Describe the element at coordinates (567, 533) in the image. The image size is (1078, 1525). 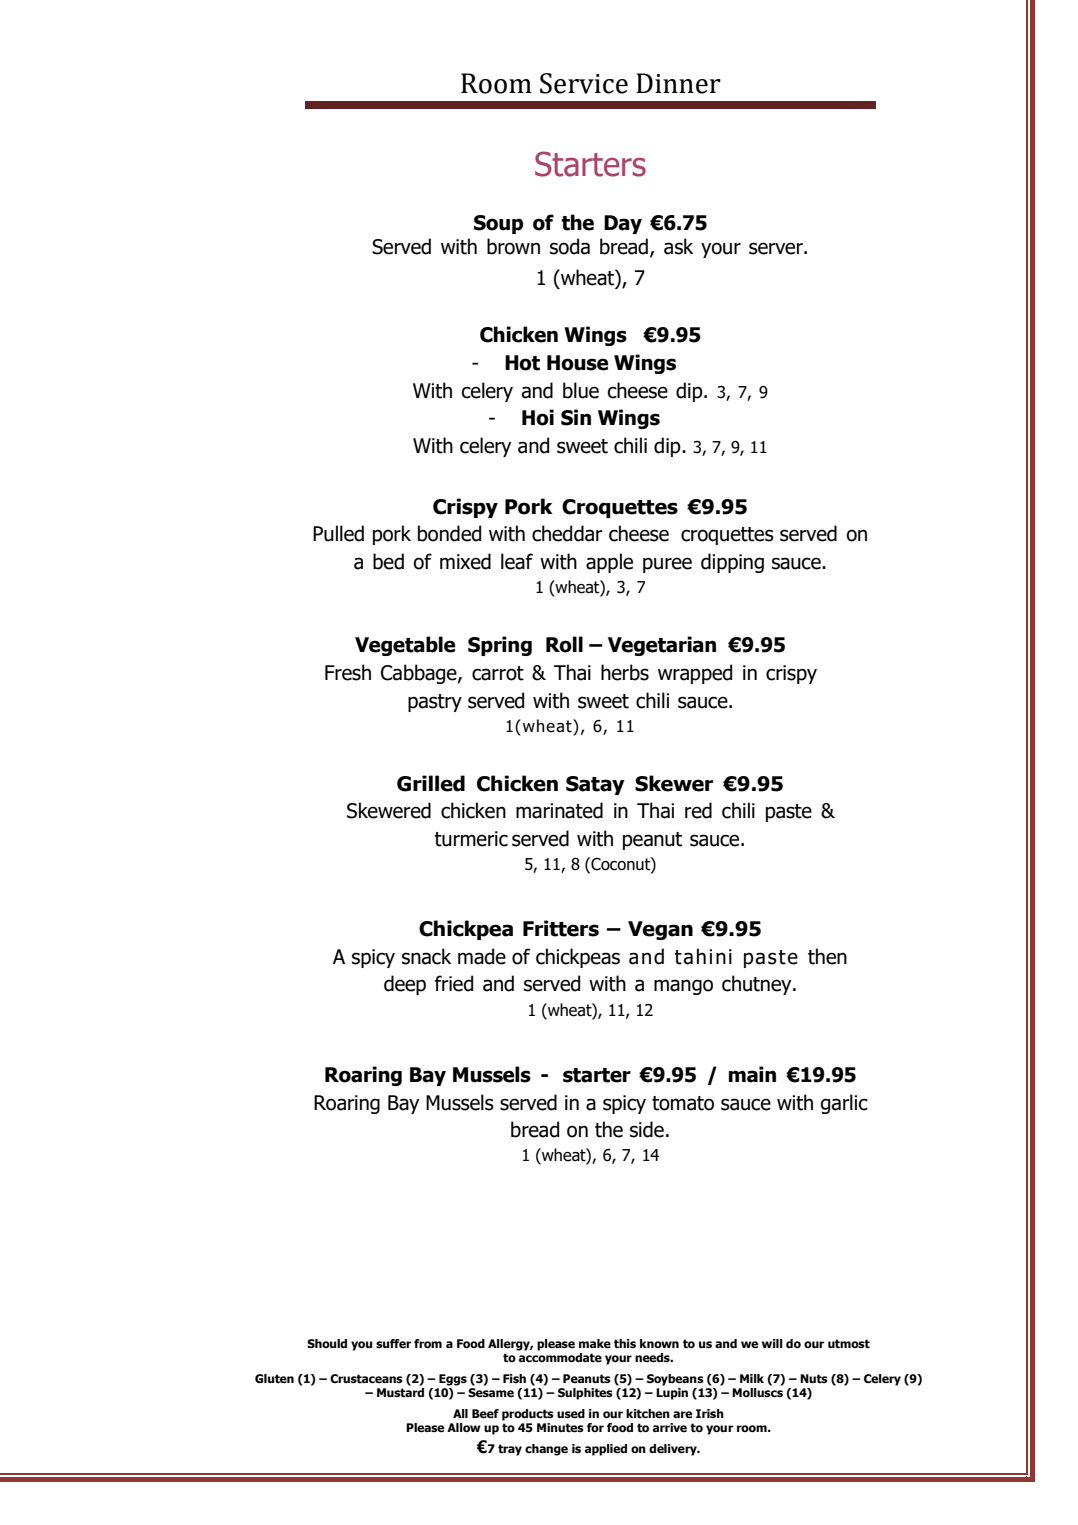
I see `cheddar` at that location.
